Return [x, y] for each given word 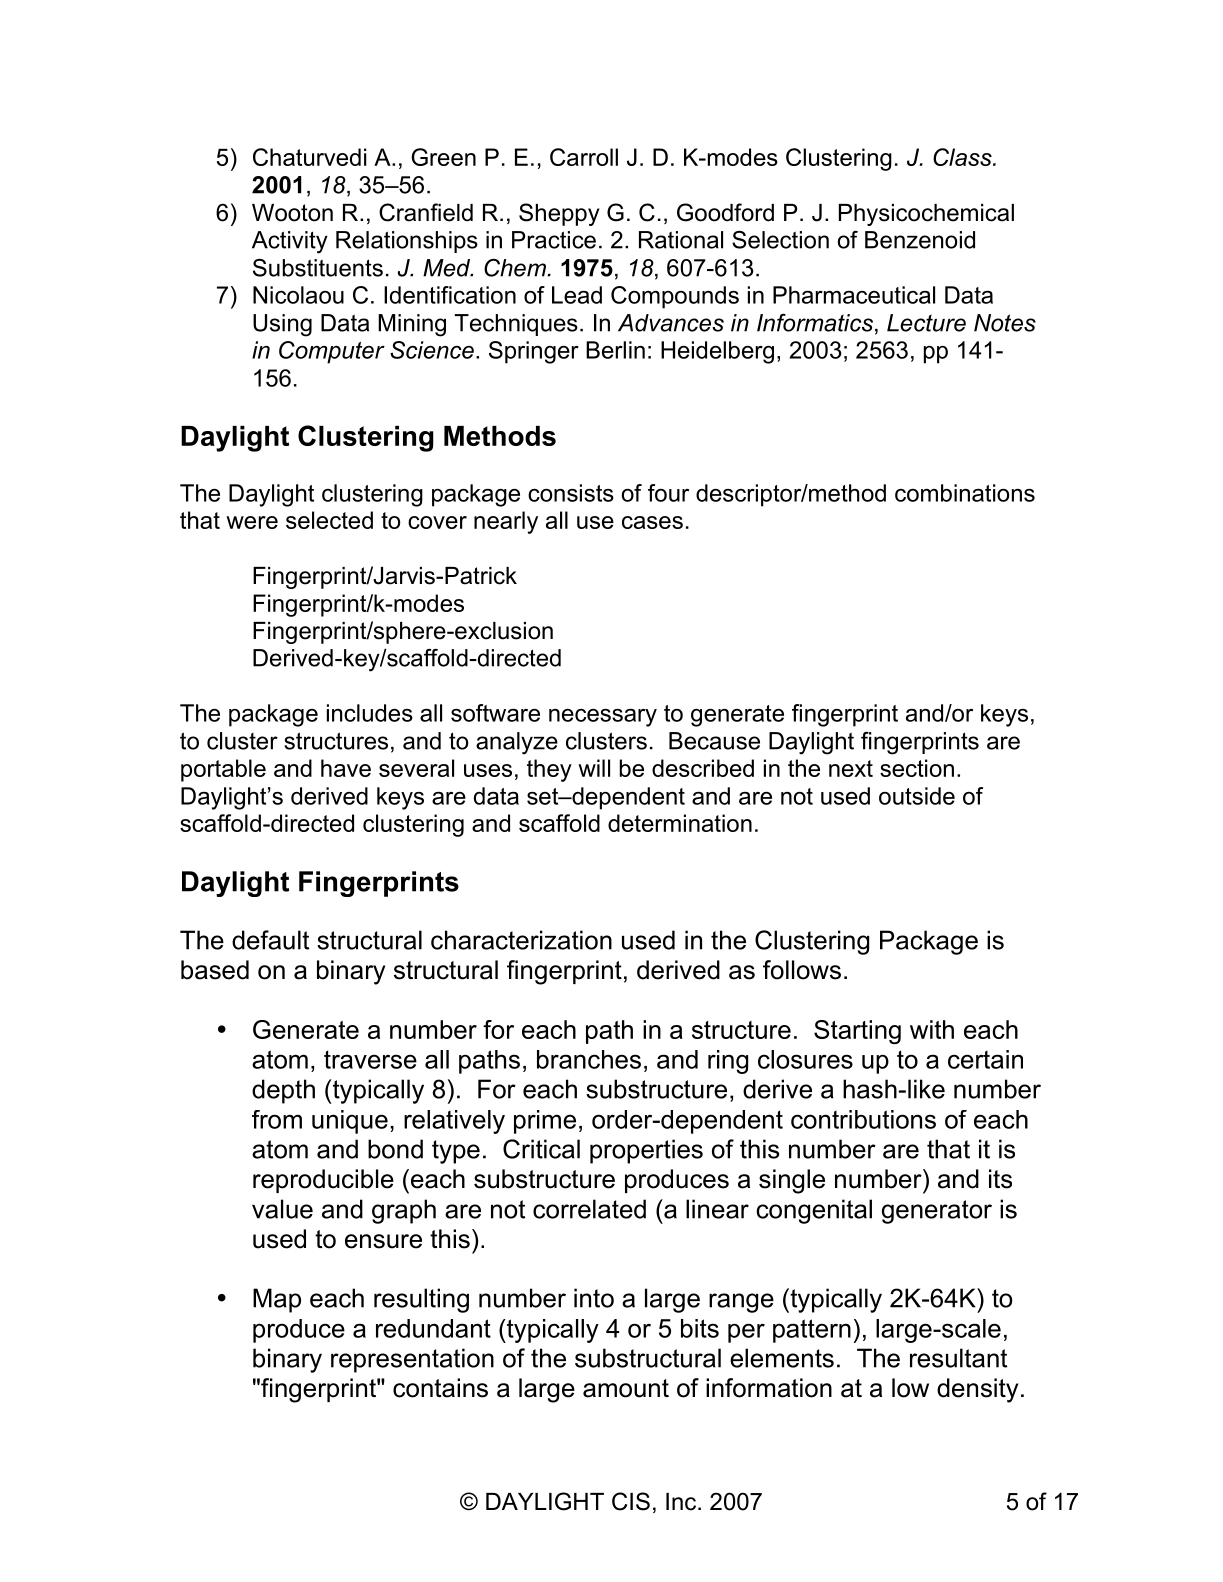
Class [963, 157]
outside [917, 796]
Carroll [584, 157]
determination [680, 823]
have [346, 768]
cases [652, 522]
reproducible [323, 1181]
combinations [965, 493]
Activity [290, 242]
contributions [863, 1119]
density [977, 1390]
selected [329, 520]
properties [646, 1151]
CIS [631, 1501]
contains [440, 1388]
